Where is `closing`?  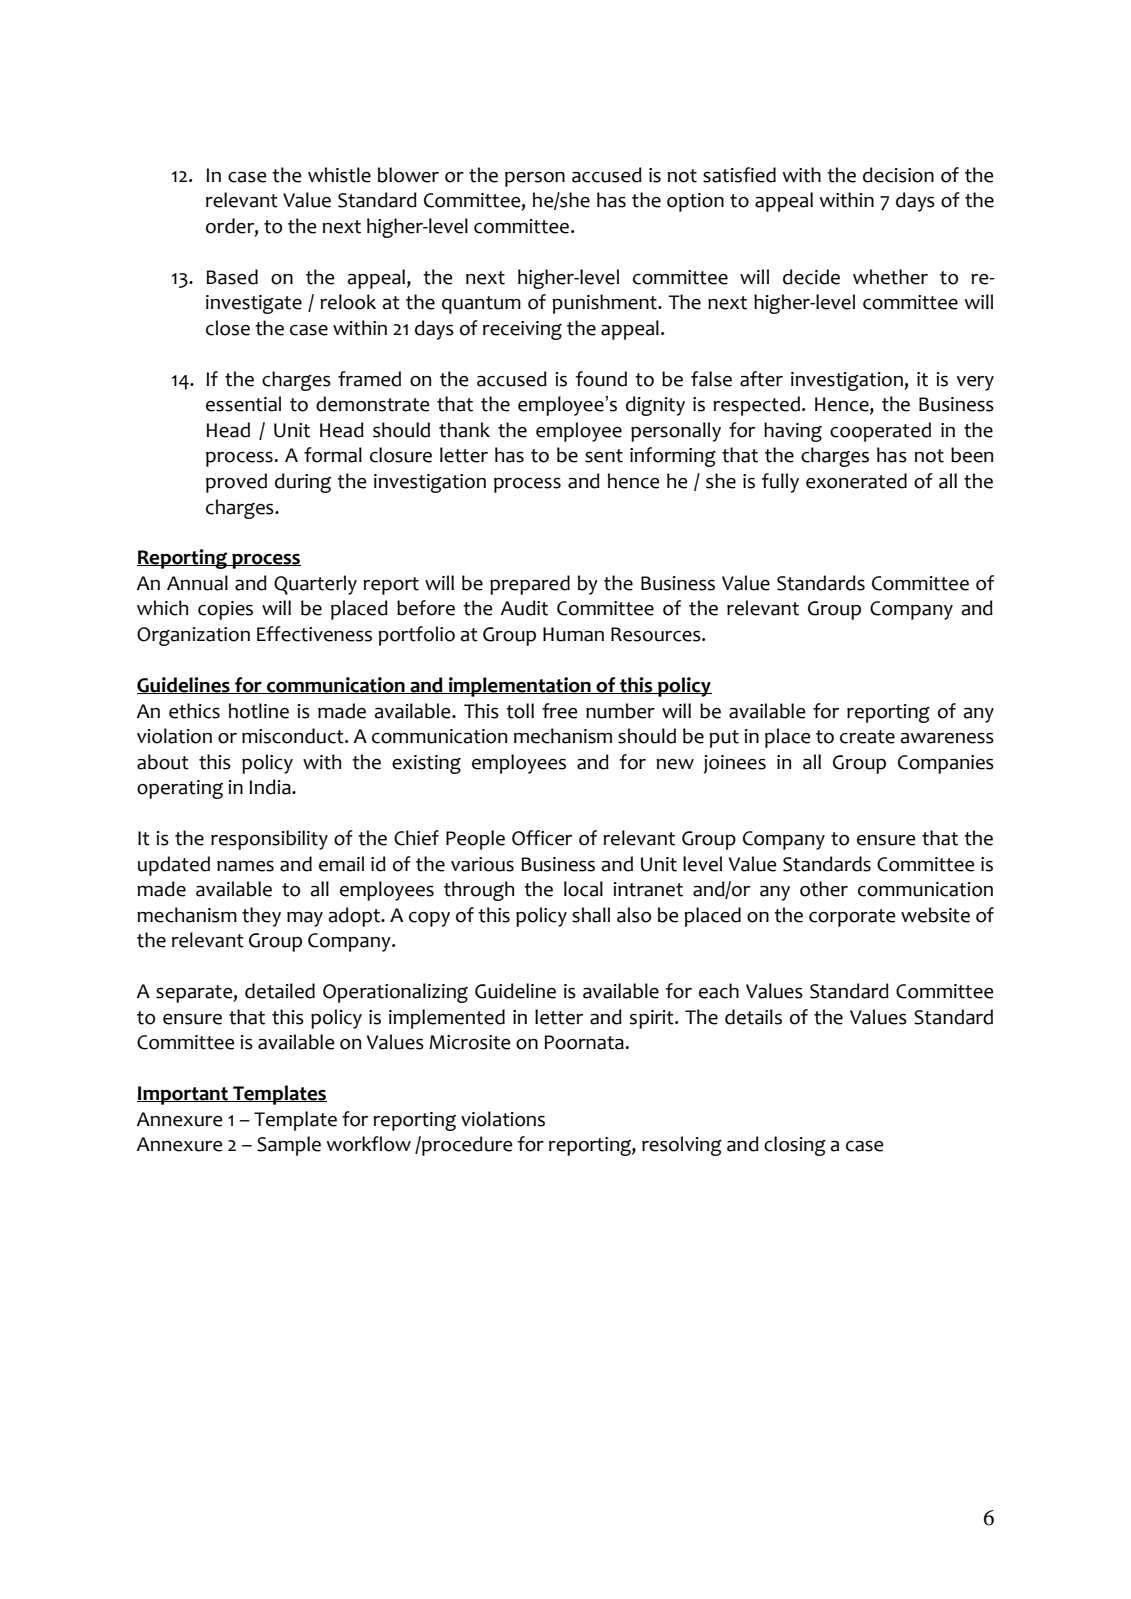 closing is located at coordinates (795, 1146).
